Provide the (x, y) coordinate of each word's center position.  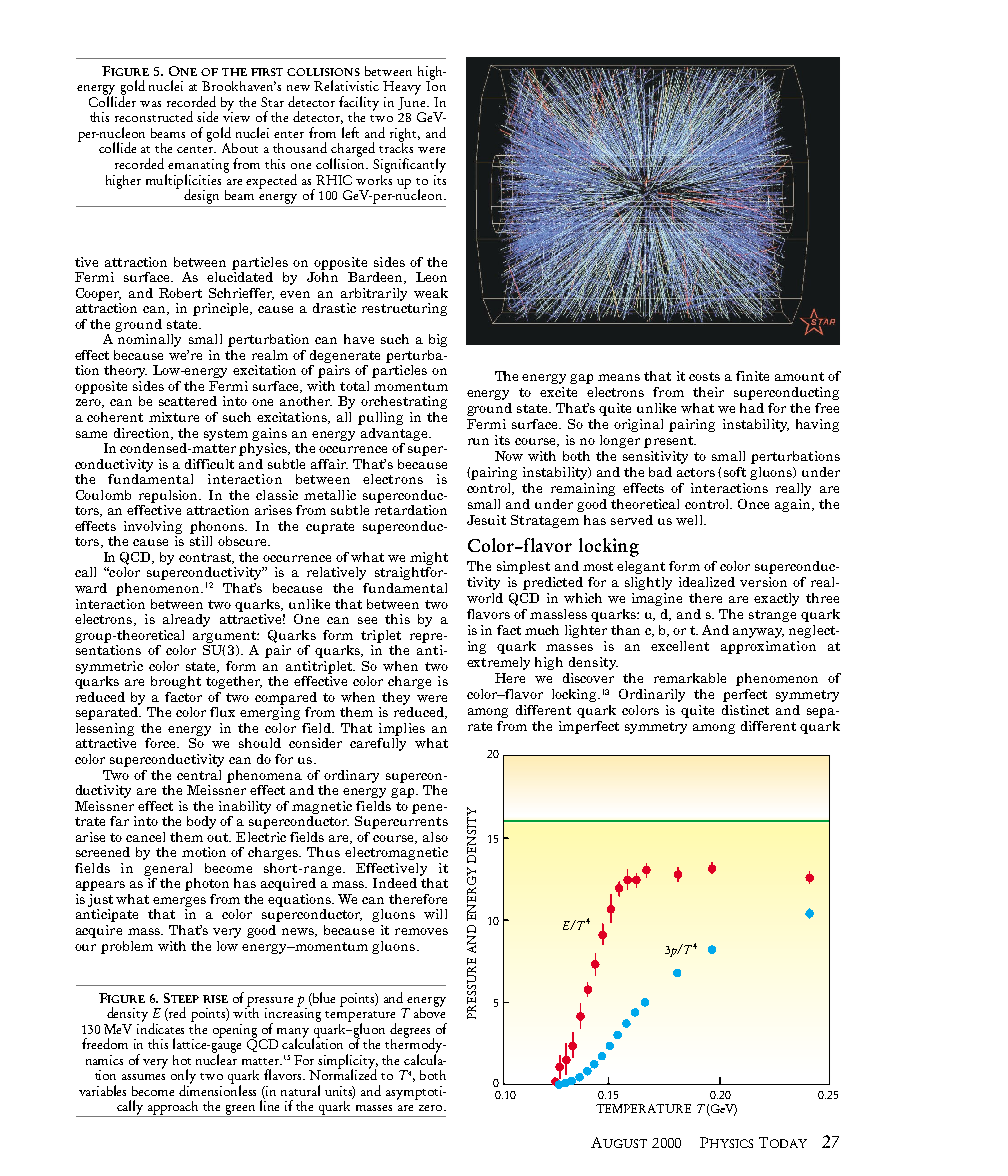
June (413, 103)
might (429, 558)
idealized (707, 582)
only (183, 1077)
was (150, 104)
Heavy (402, 88)
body (201, 822)
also (435, 837)
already (186, 620)
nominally (148, 339)
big (438, 340)
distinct (745, 710)
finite (752, 376)
